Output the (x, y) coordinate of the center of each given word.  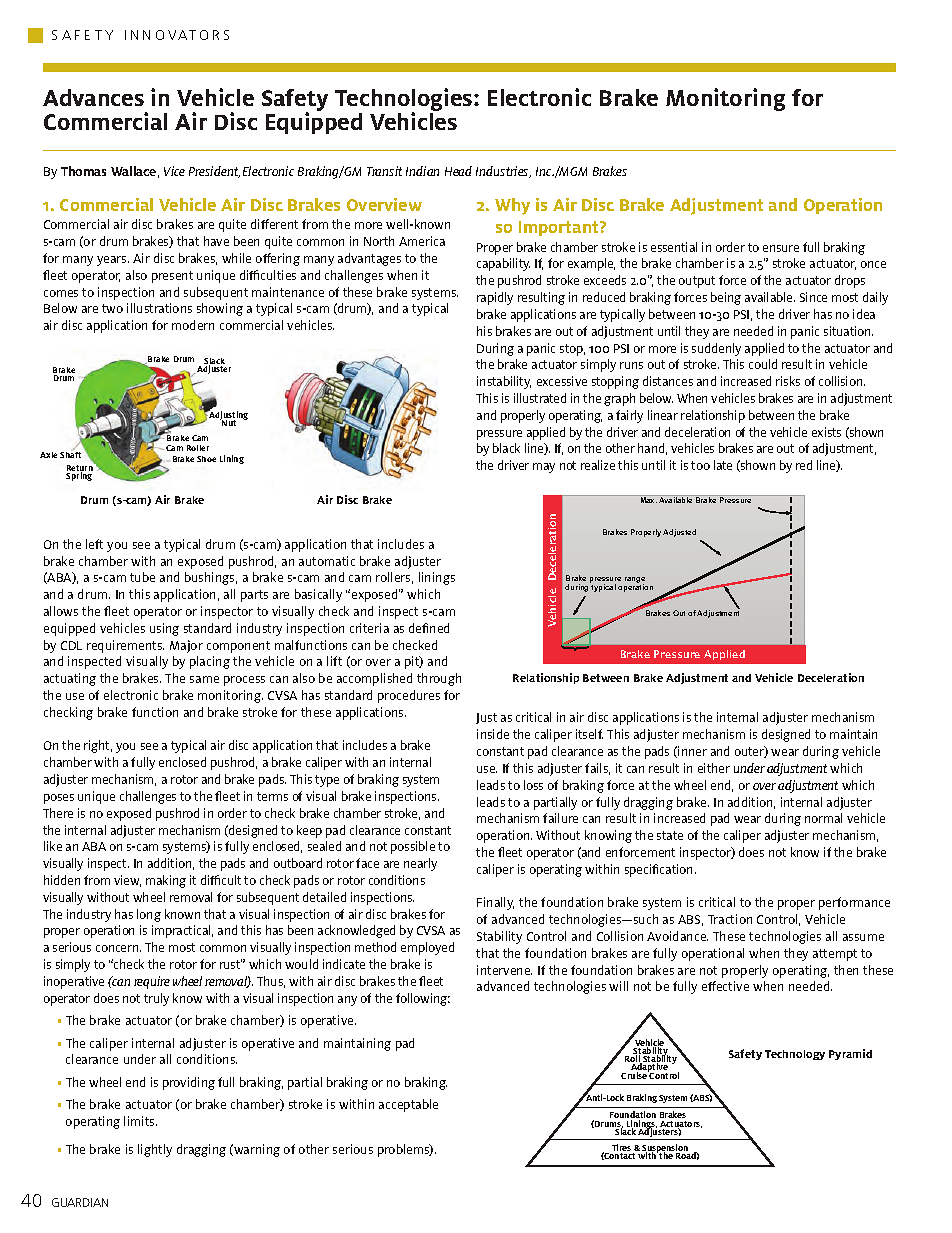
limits (140, 1121)
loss (533, 785)
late (723, 465)
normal (823, 818)
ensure (781, 248)
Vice (174, 171)
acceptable (408, 1105)
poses (59, 799)
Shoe (206, 459)
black (506, 448)
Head (458, 171)
